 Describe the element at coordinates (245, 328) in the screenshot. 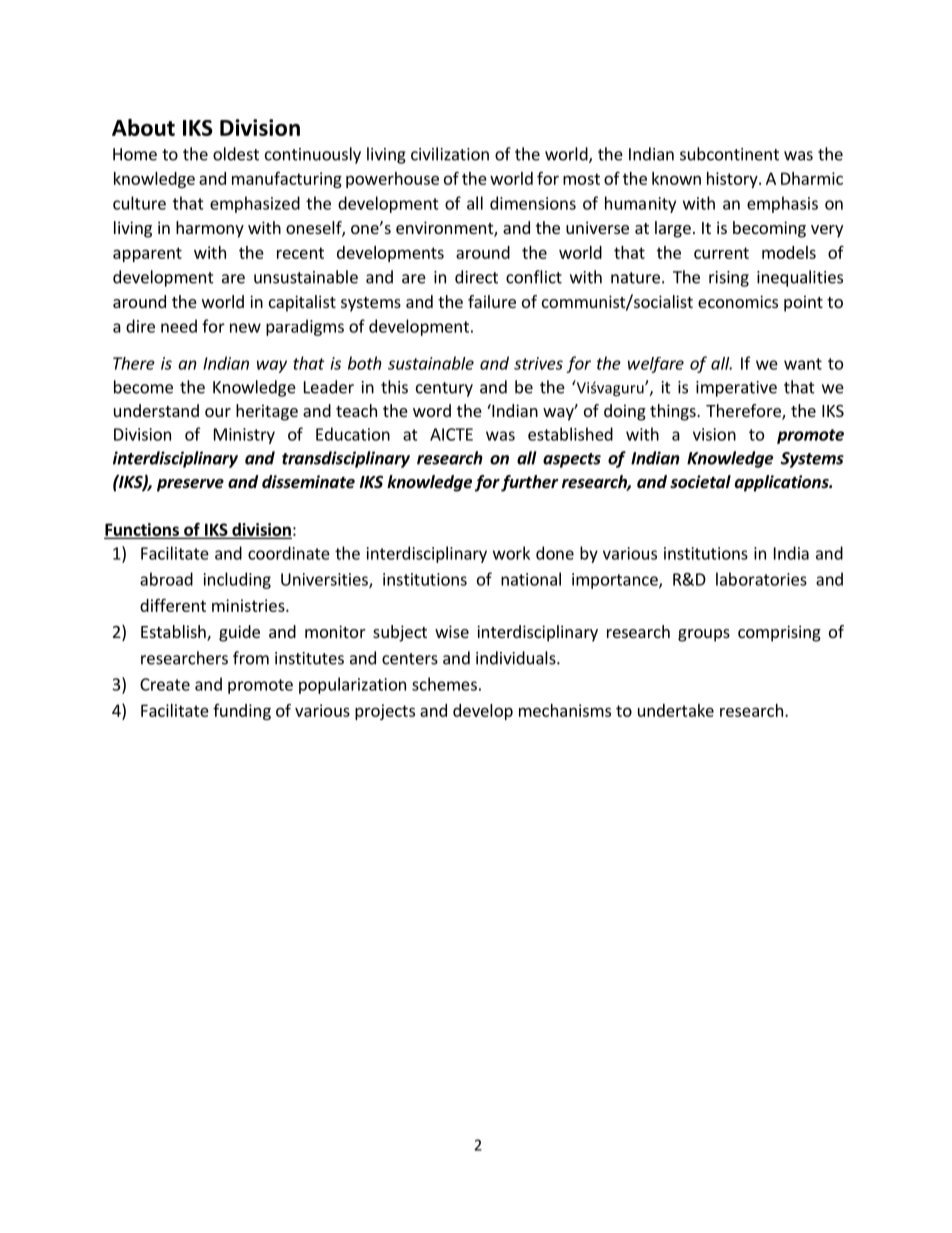

I see `new` at that location.
